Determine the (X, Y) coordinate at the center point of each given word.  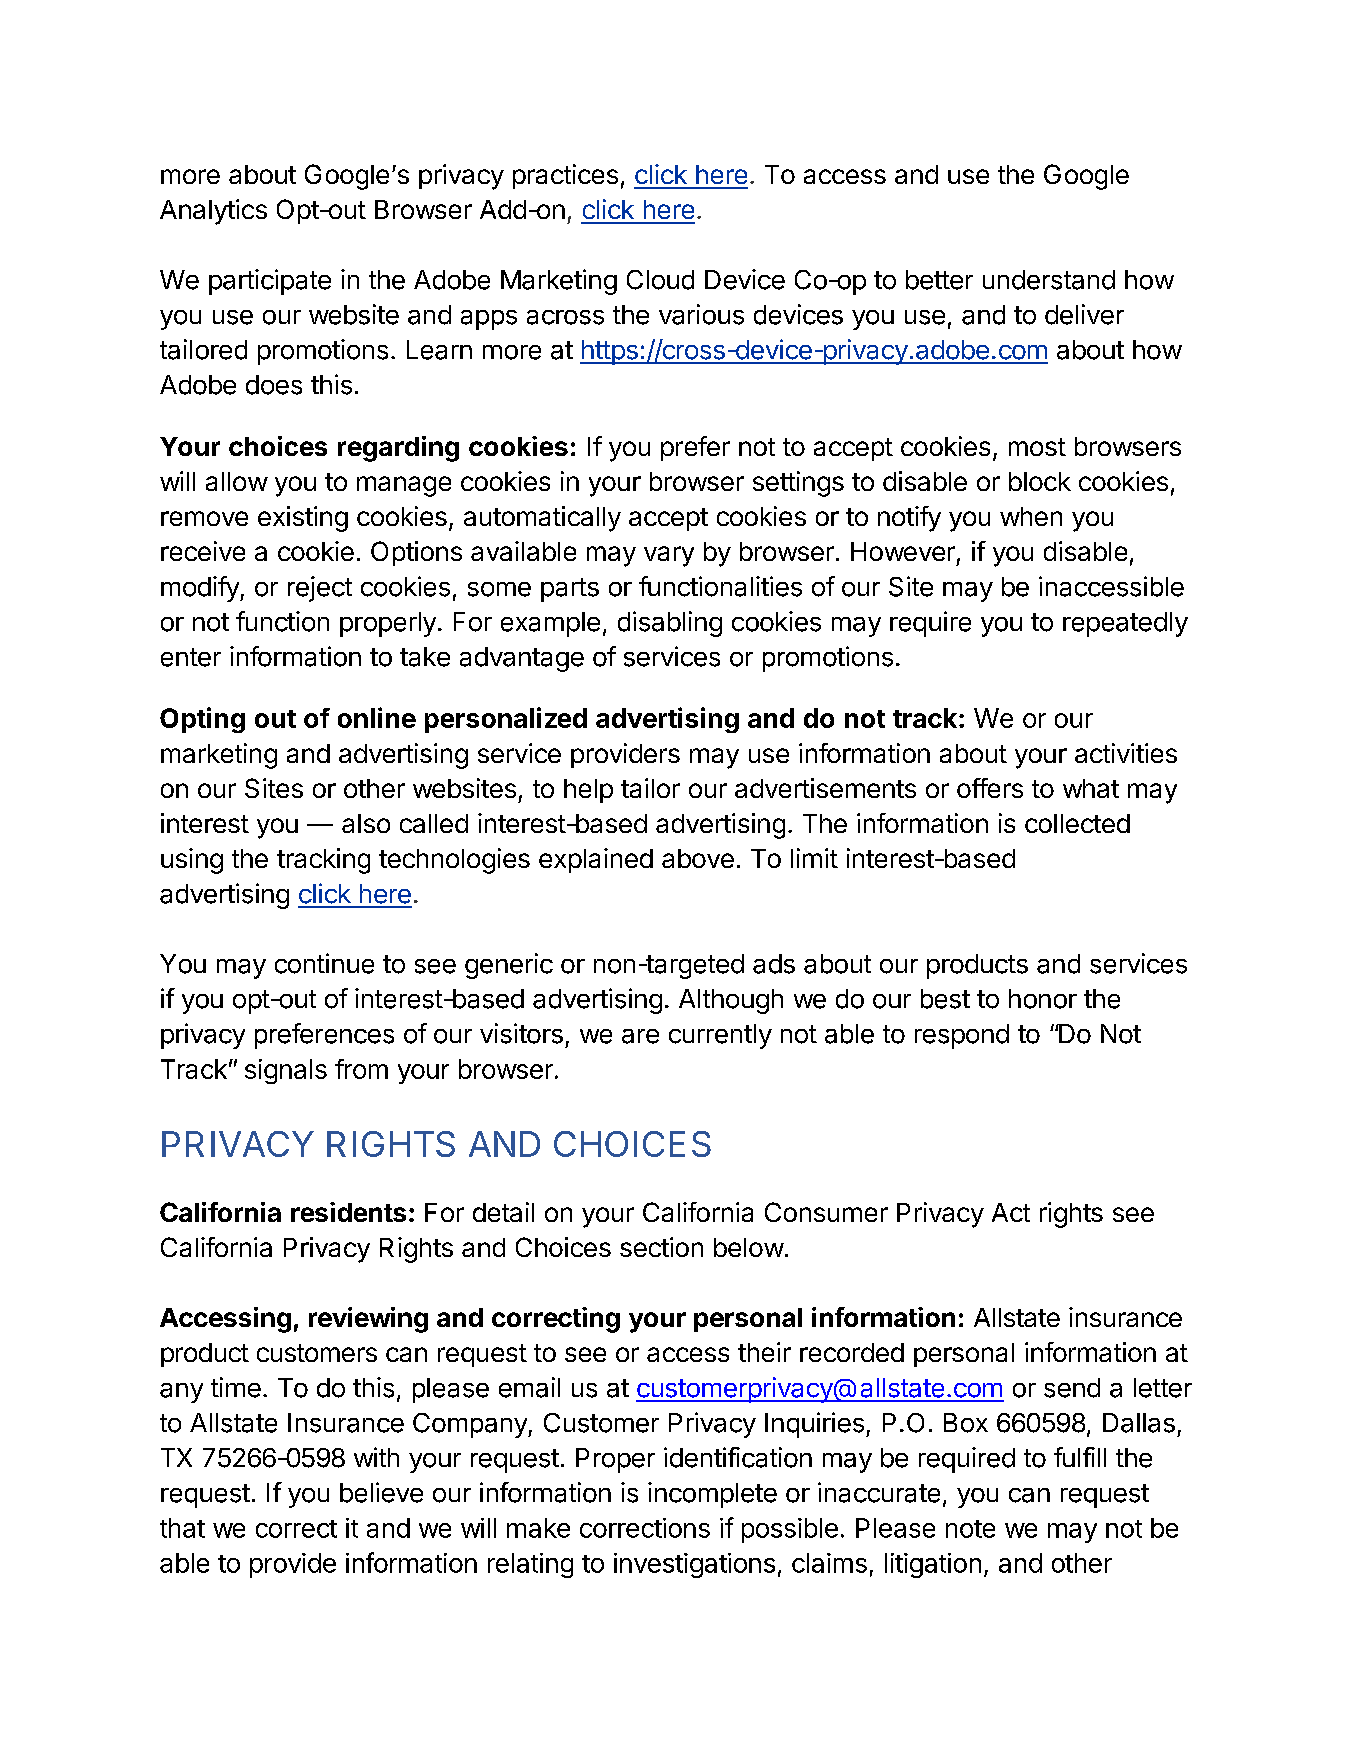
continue (324, 963)
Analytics (213, 212)
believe (381, 1492)
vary (669, 556)
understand (1049, 280)
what (1091, 788)
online (377, 717)
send (1072, 1388)
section (661, 1247)
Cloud (660, 280)
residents (348, 1212)
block (1040, 481)
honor (1043, 999)
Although (731, 1001)
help (588, 791)
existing (303, 519)
